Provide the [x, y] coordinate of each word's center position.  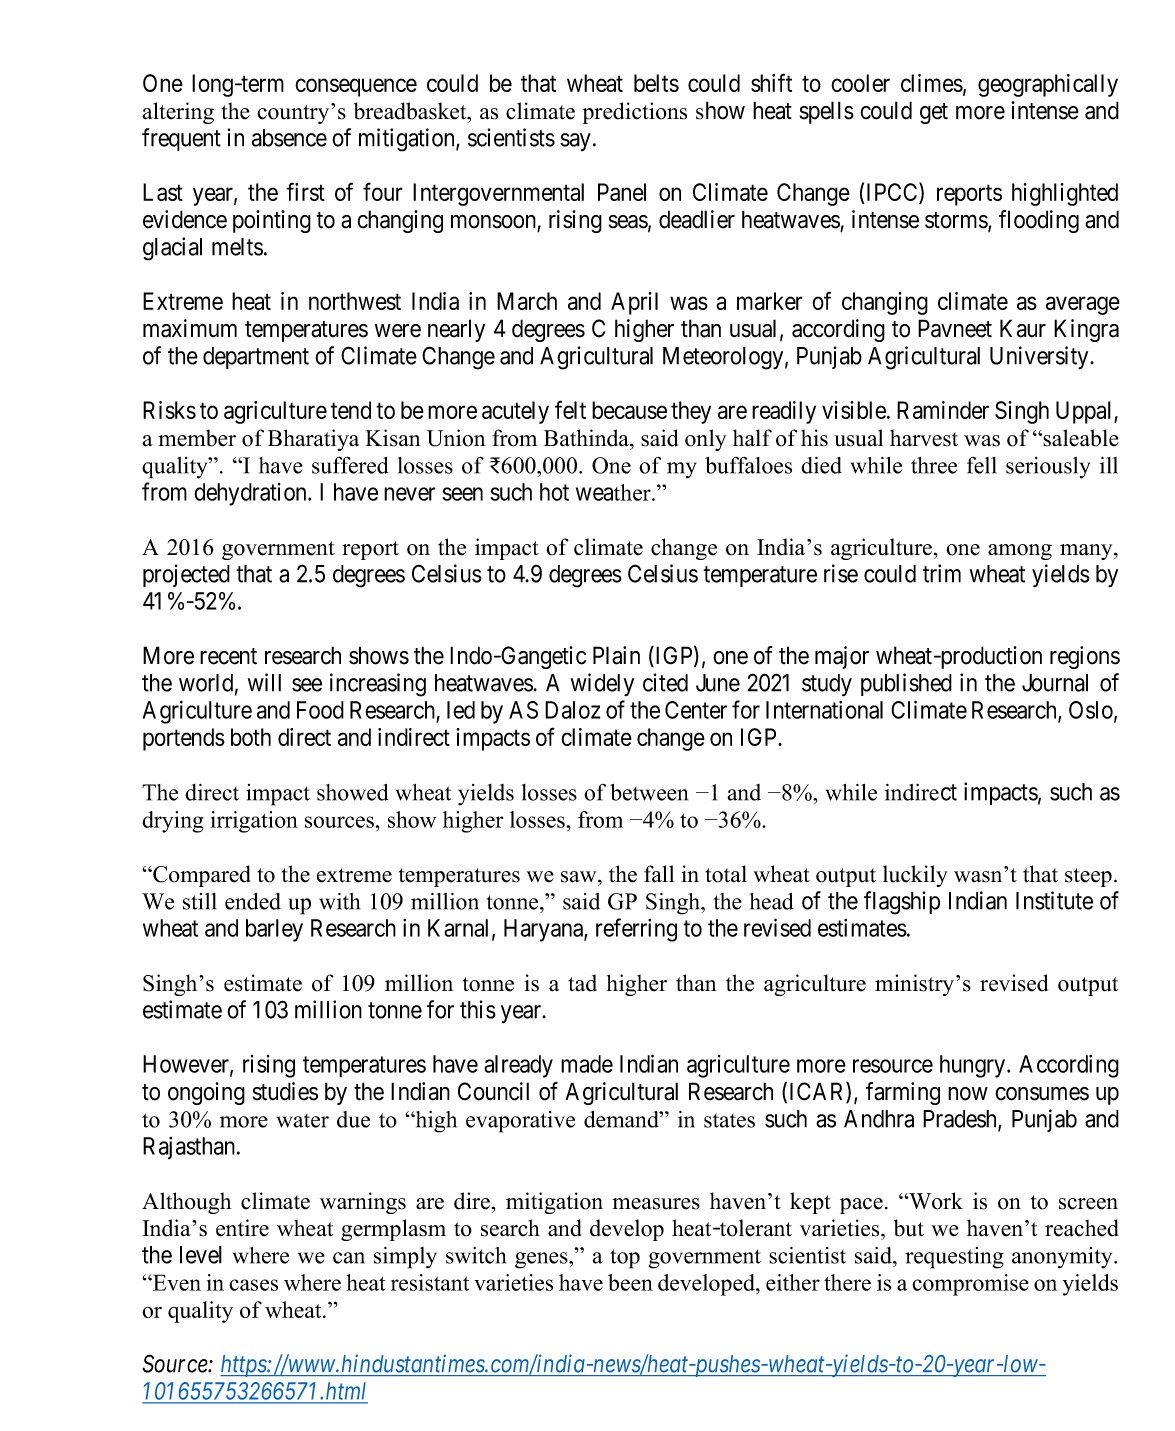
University [1040, 358]
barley [274, 930]
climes [932, 83]
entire [242, 1228]
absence [289, 138]
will [264, 682]
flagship [902, 903]
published [906, 684]
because [629, 410]
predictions [635, 113]
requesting [954, 1258]
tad [582, 983]
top [625, 1259]
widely [602, 685]
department [256, 358]
